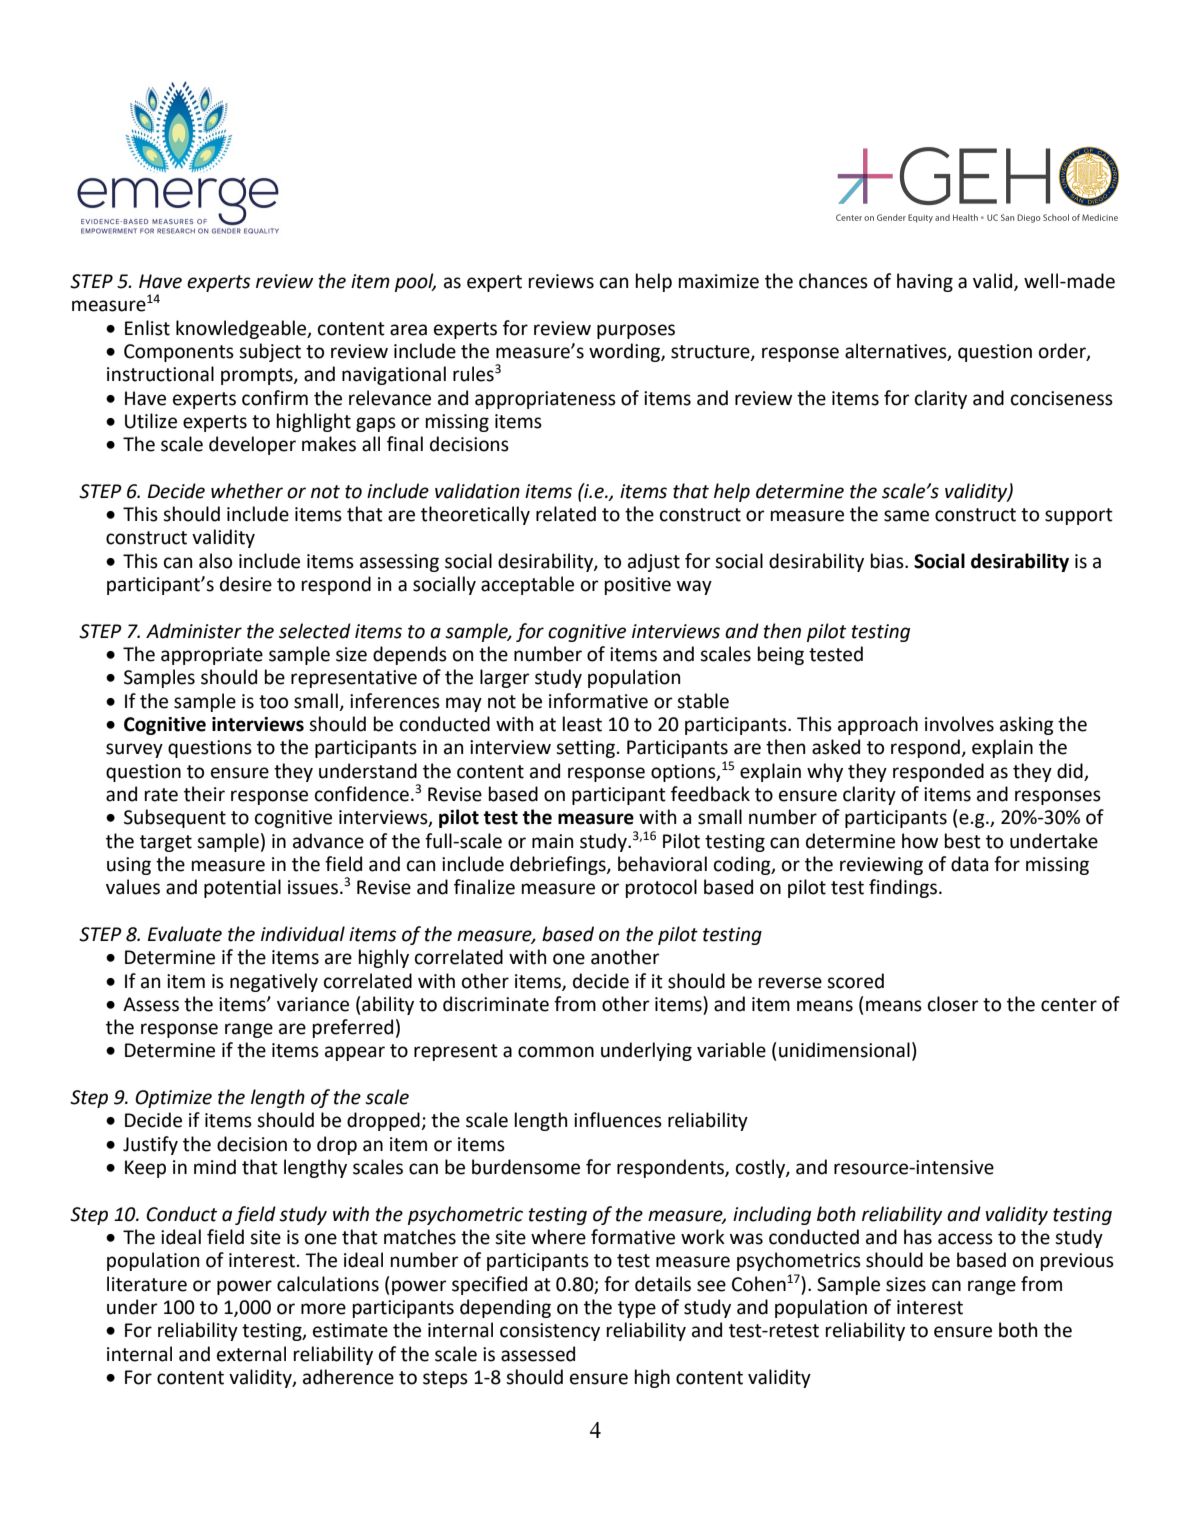 Image resolution: width=1189 pixels, height=1539 pixels. What do you see at coordinates (251, 1354) in the screenshot?
I see `external` at bounding box center [251, 1354].
